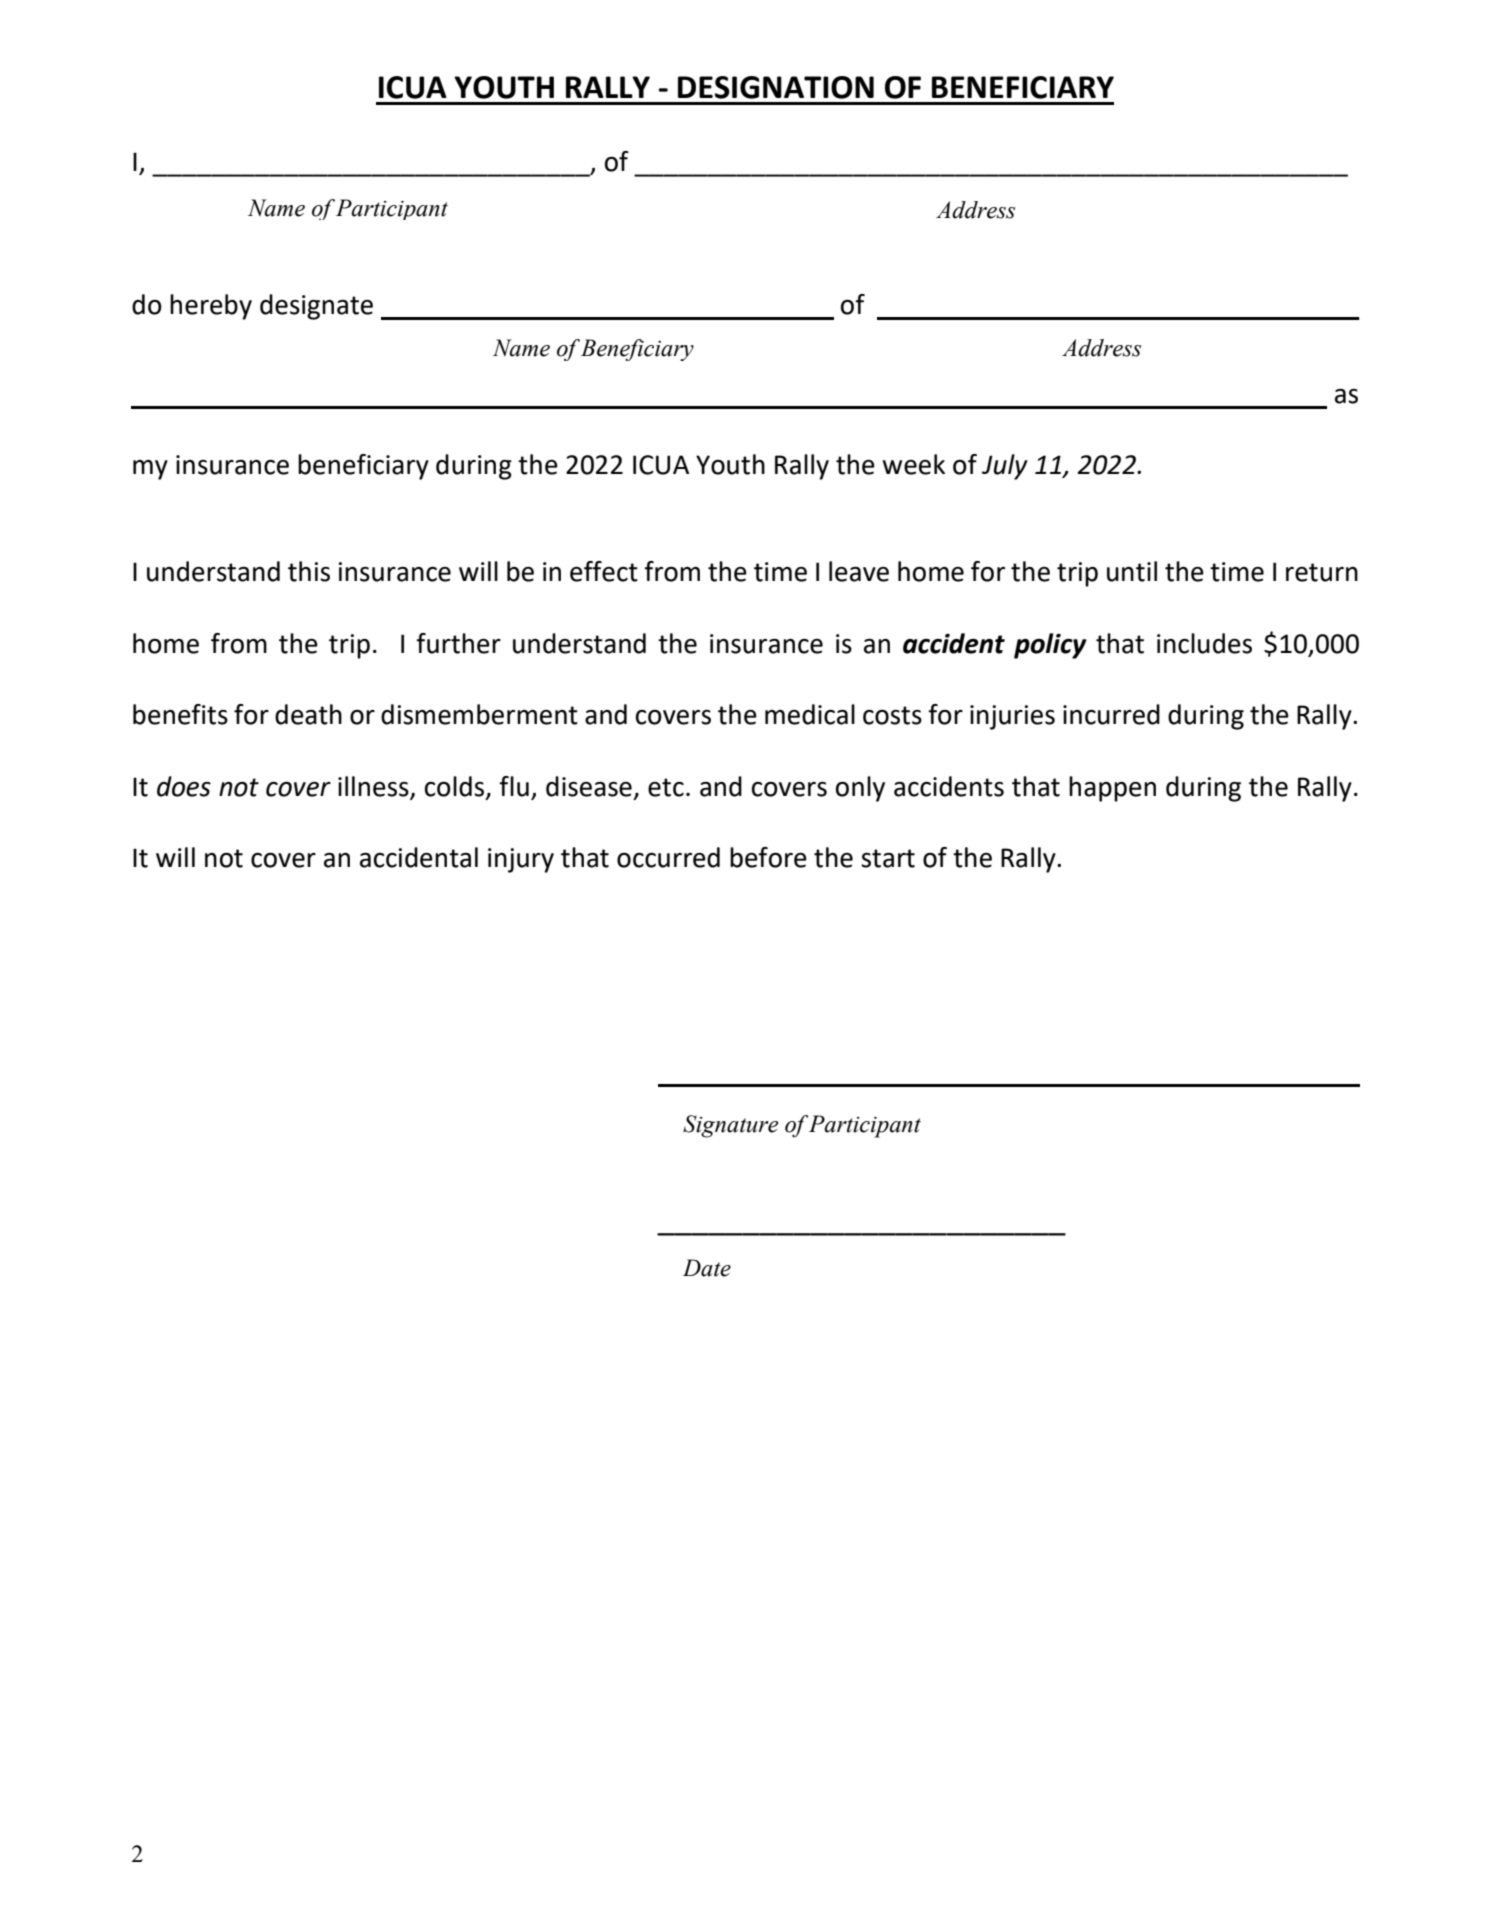 The image size is (1491, 1930). What do you see at coordinates (1132, 571) in the document?
I see `until` at bounding box center [1132, 571].
